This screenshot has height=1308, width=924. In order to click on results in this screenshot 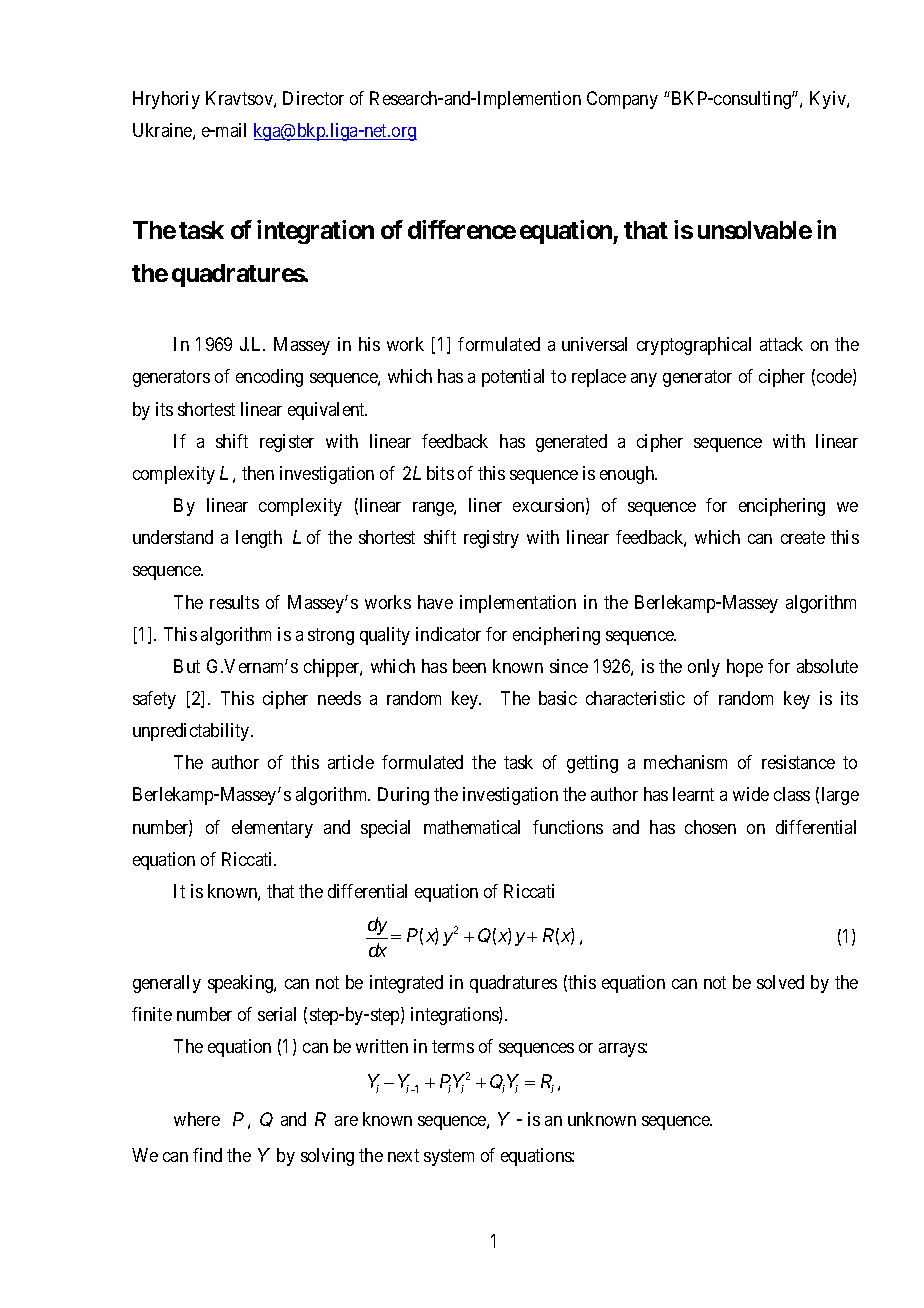, I will do `click(234, 602)`.
